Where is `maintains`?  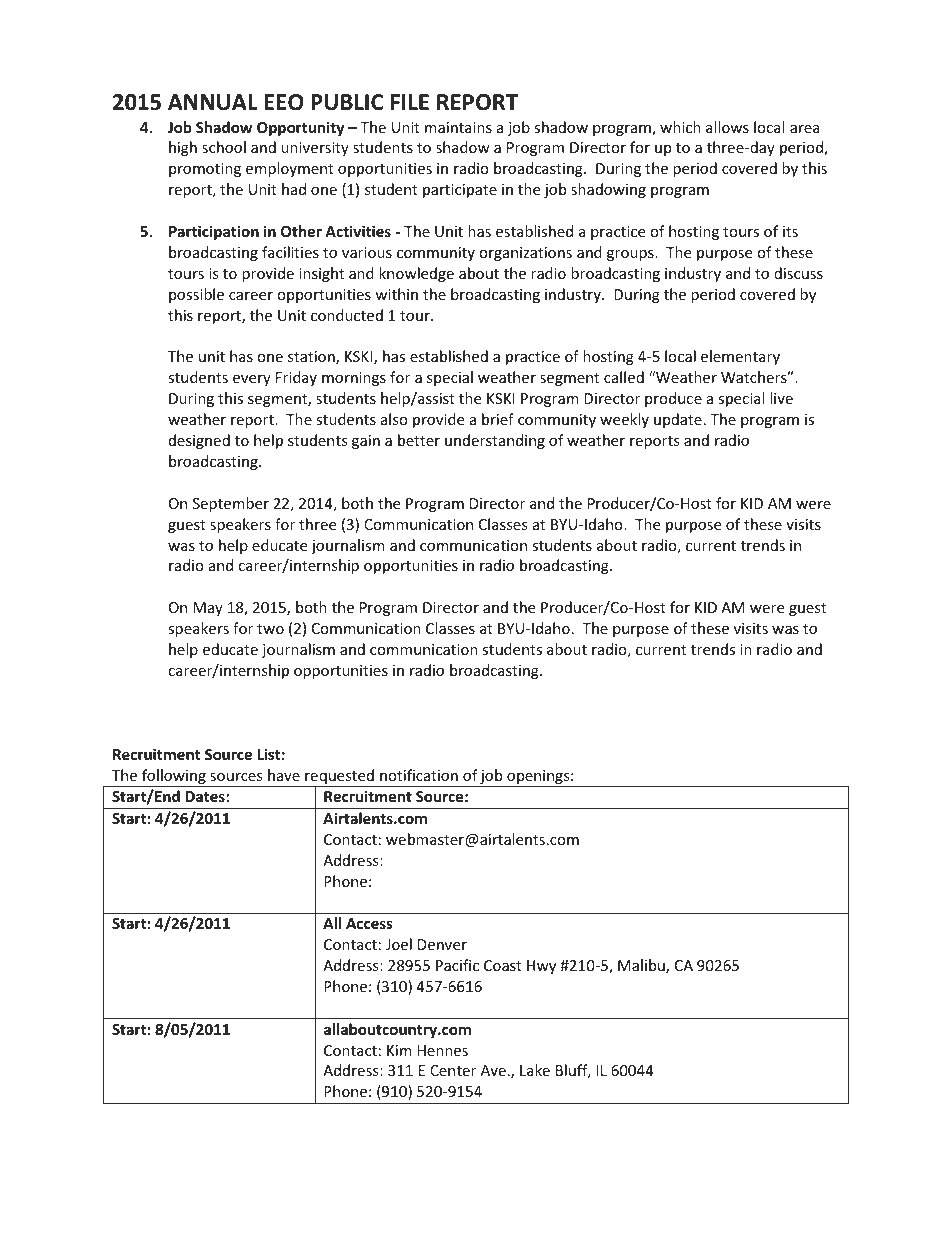 maintains is located at coordinates (458, 127).
